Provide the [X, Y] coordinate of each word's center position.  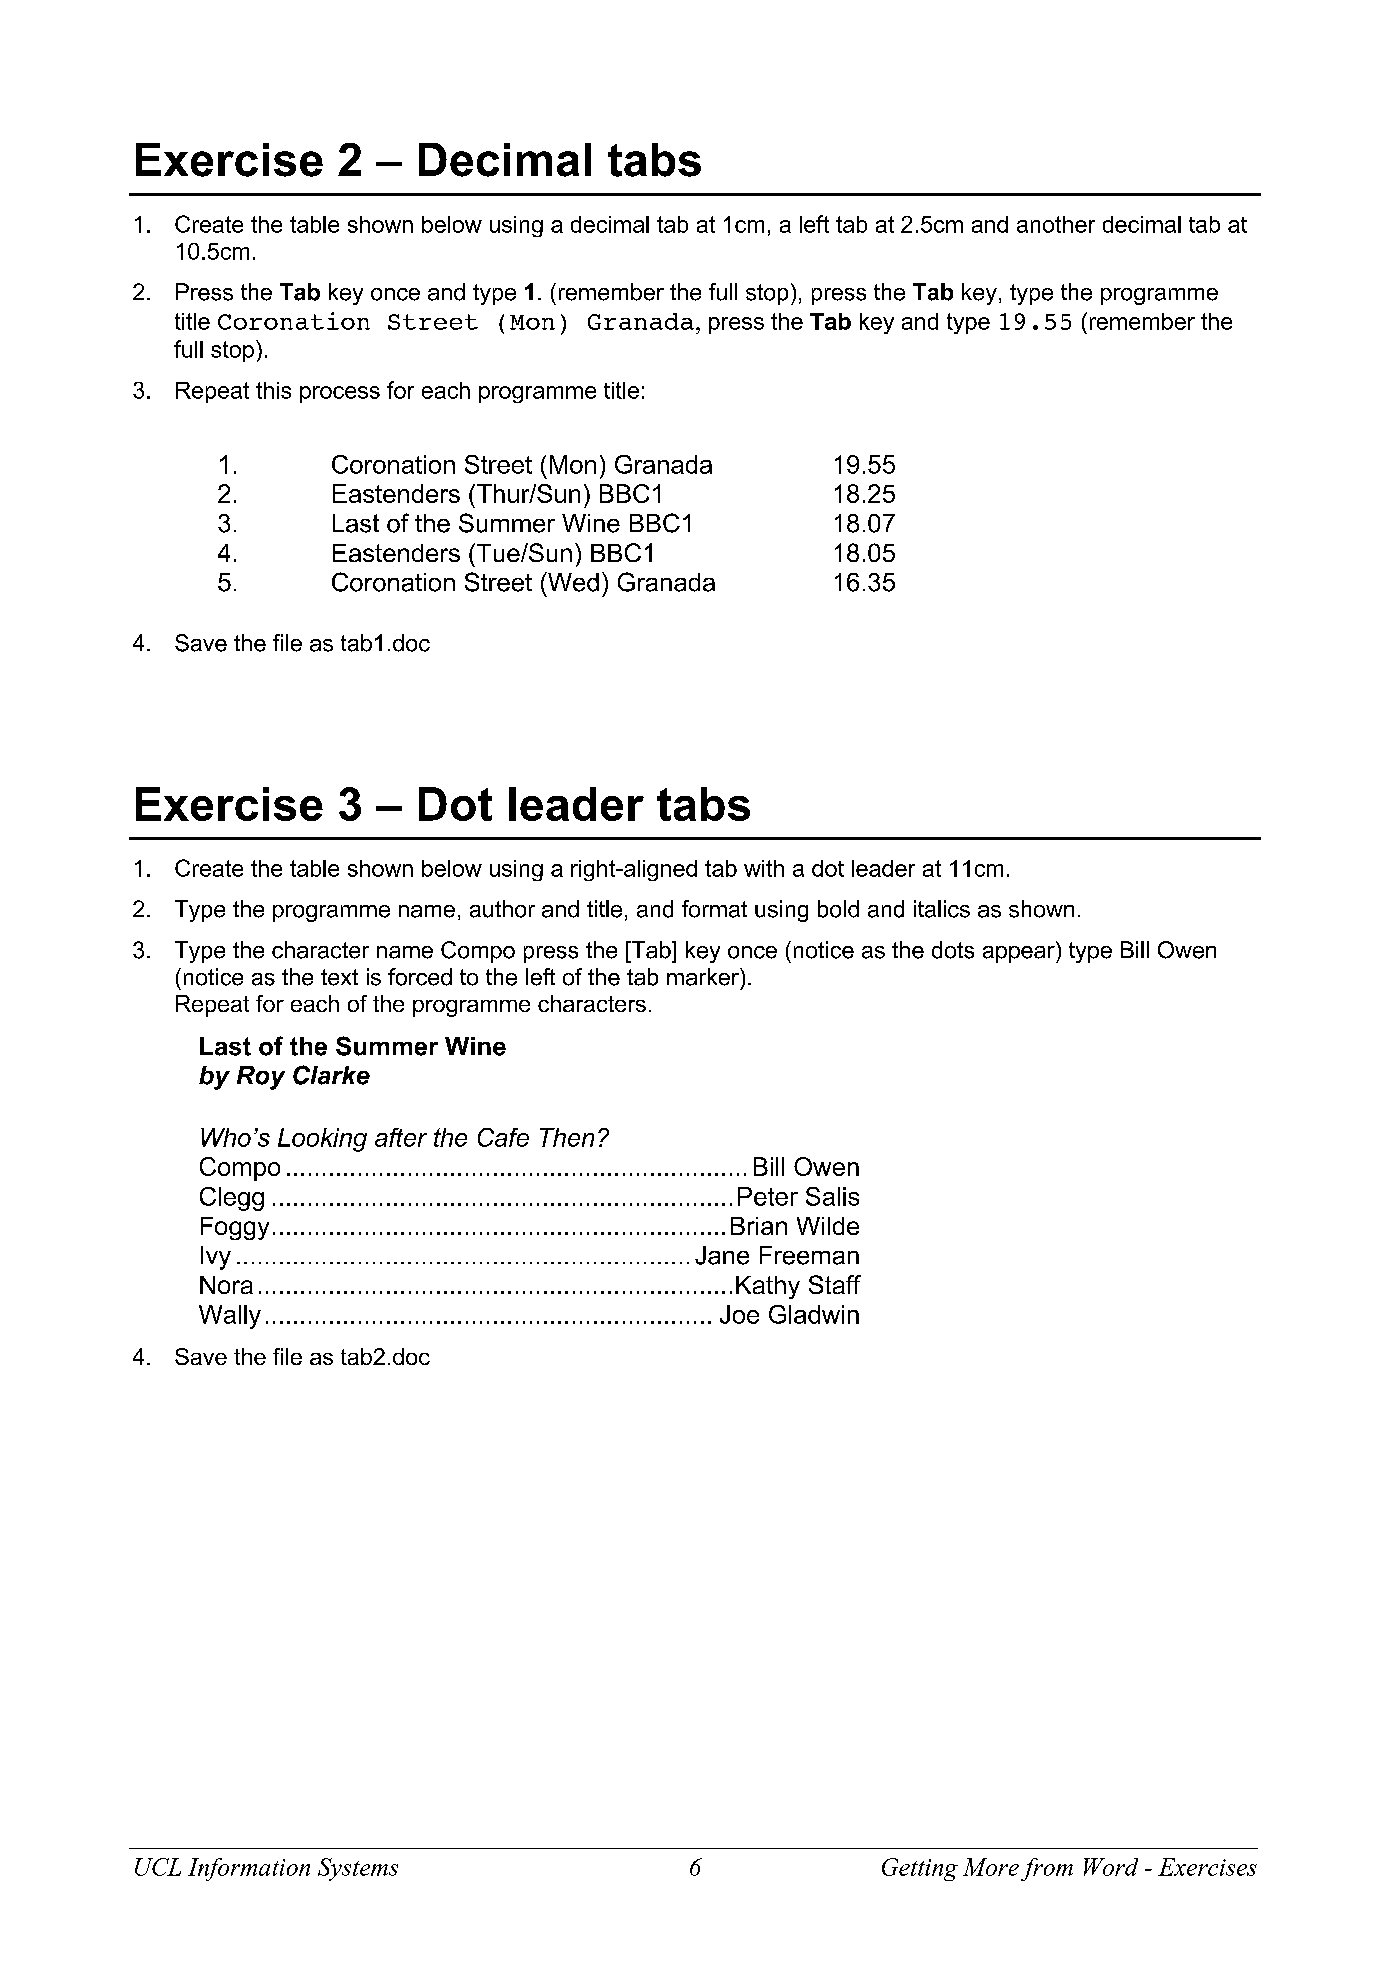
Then [567, 1137]
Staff [835, 1284]
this [273, 390]
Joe [739, 1314]
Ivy [216, 1258]
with [764, 868]
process [340, 394]
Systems [358, 1869]
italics [942, 909]
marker [704, 977]
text [339, 977]
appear [1020, 954]
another [1056, 224]
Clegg [232, 1199]
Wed [572, 582]
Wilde [828, 1226]
